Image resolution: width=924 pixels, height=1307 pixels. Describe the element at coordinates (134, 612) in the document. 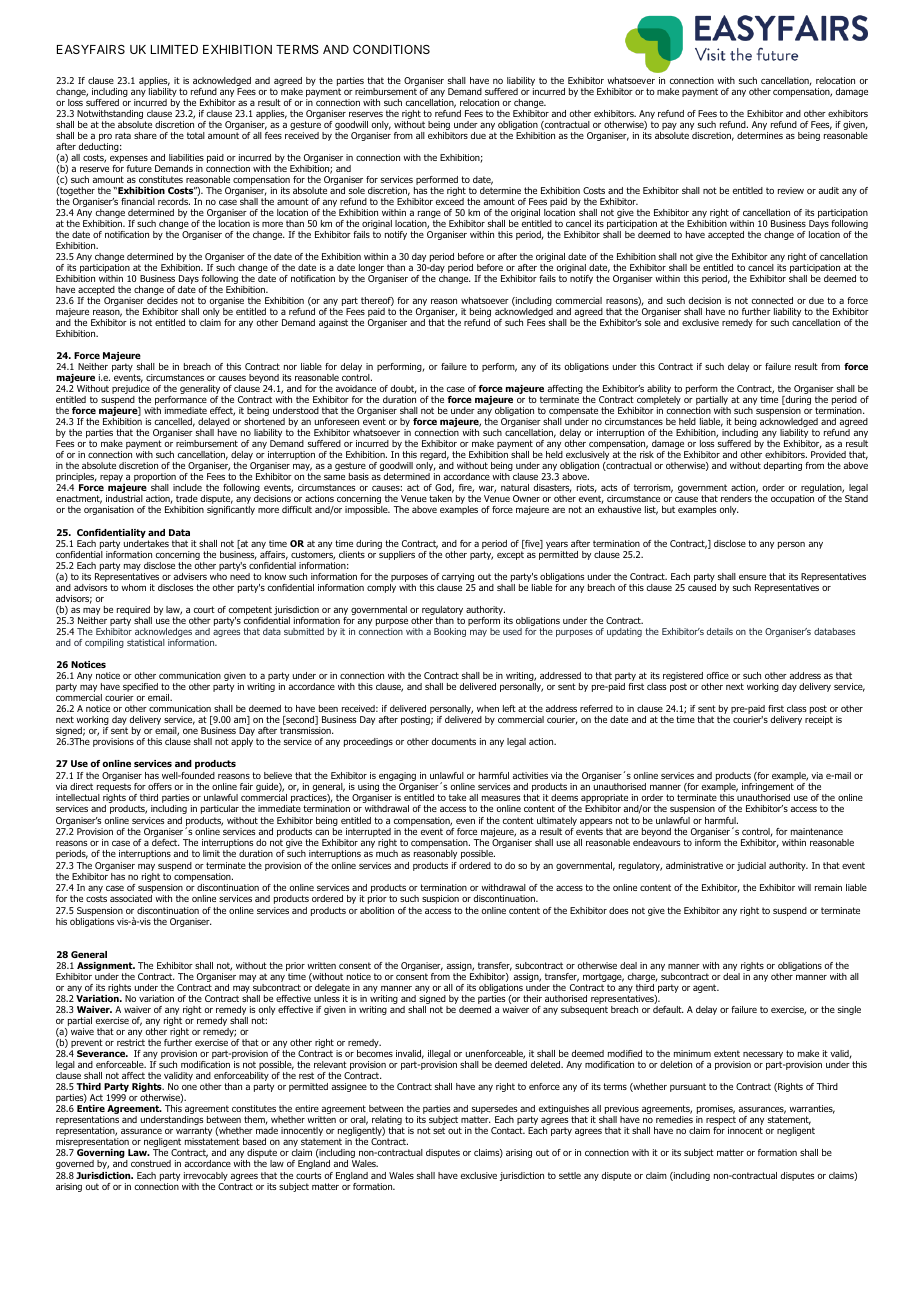

I see `required` at that location.
